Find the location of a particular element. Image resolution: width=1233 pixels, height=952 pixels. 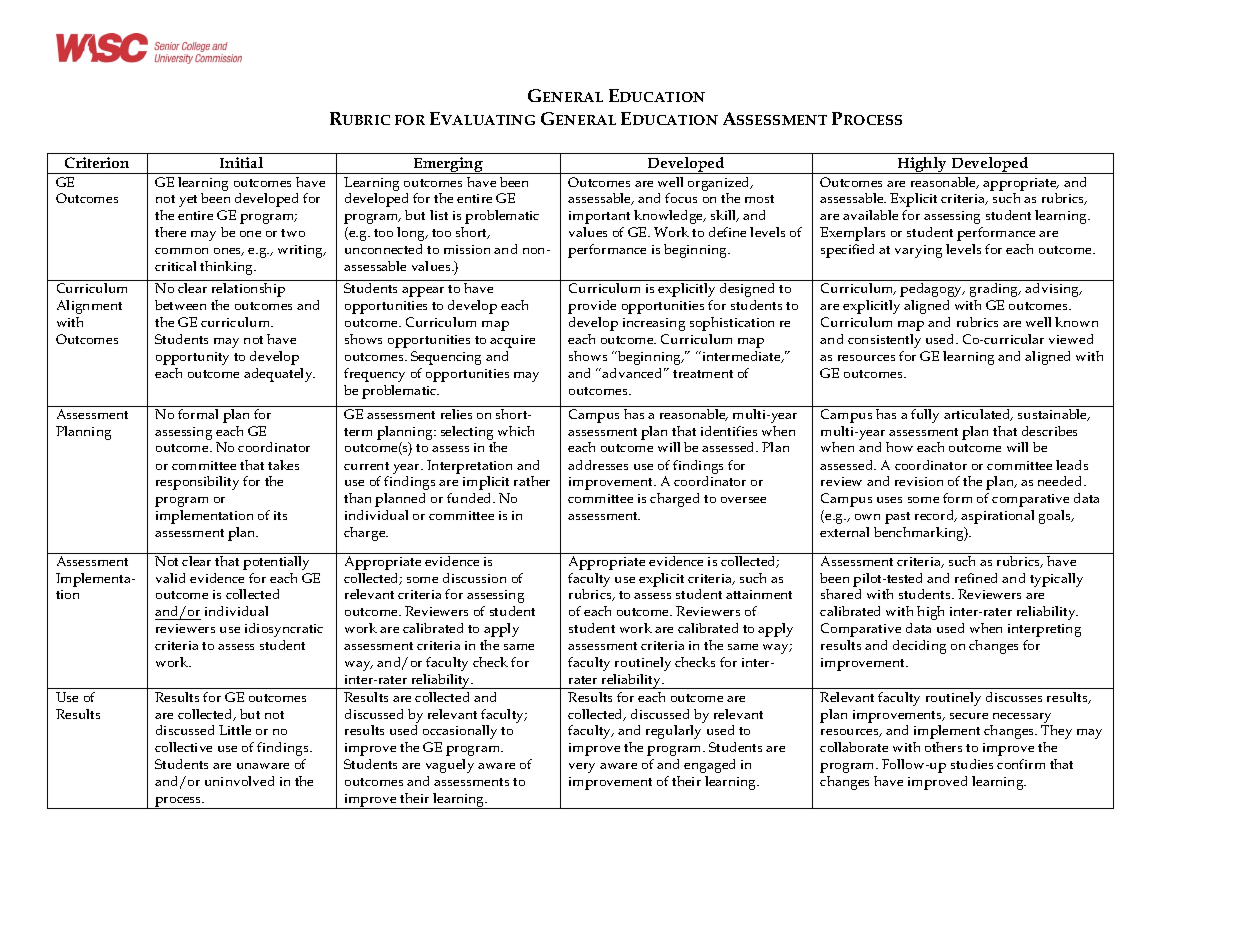

discussion is located at coordinates (474, 578).
